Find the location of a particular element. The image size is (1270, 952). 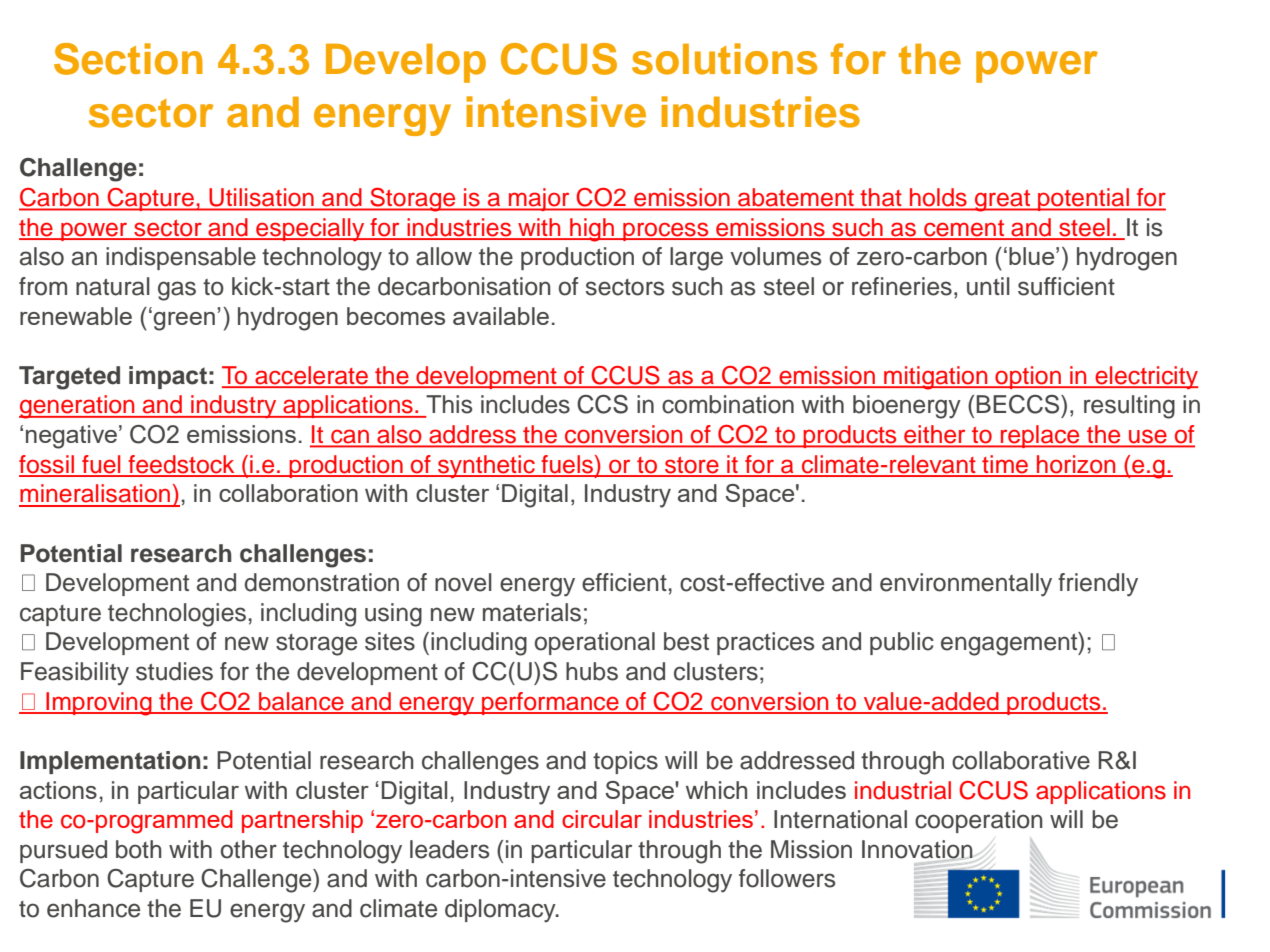

feedstock is located at coordinates (181, 465).
